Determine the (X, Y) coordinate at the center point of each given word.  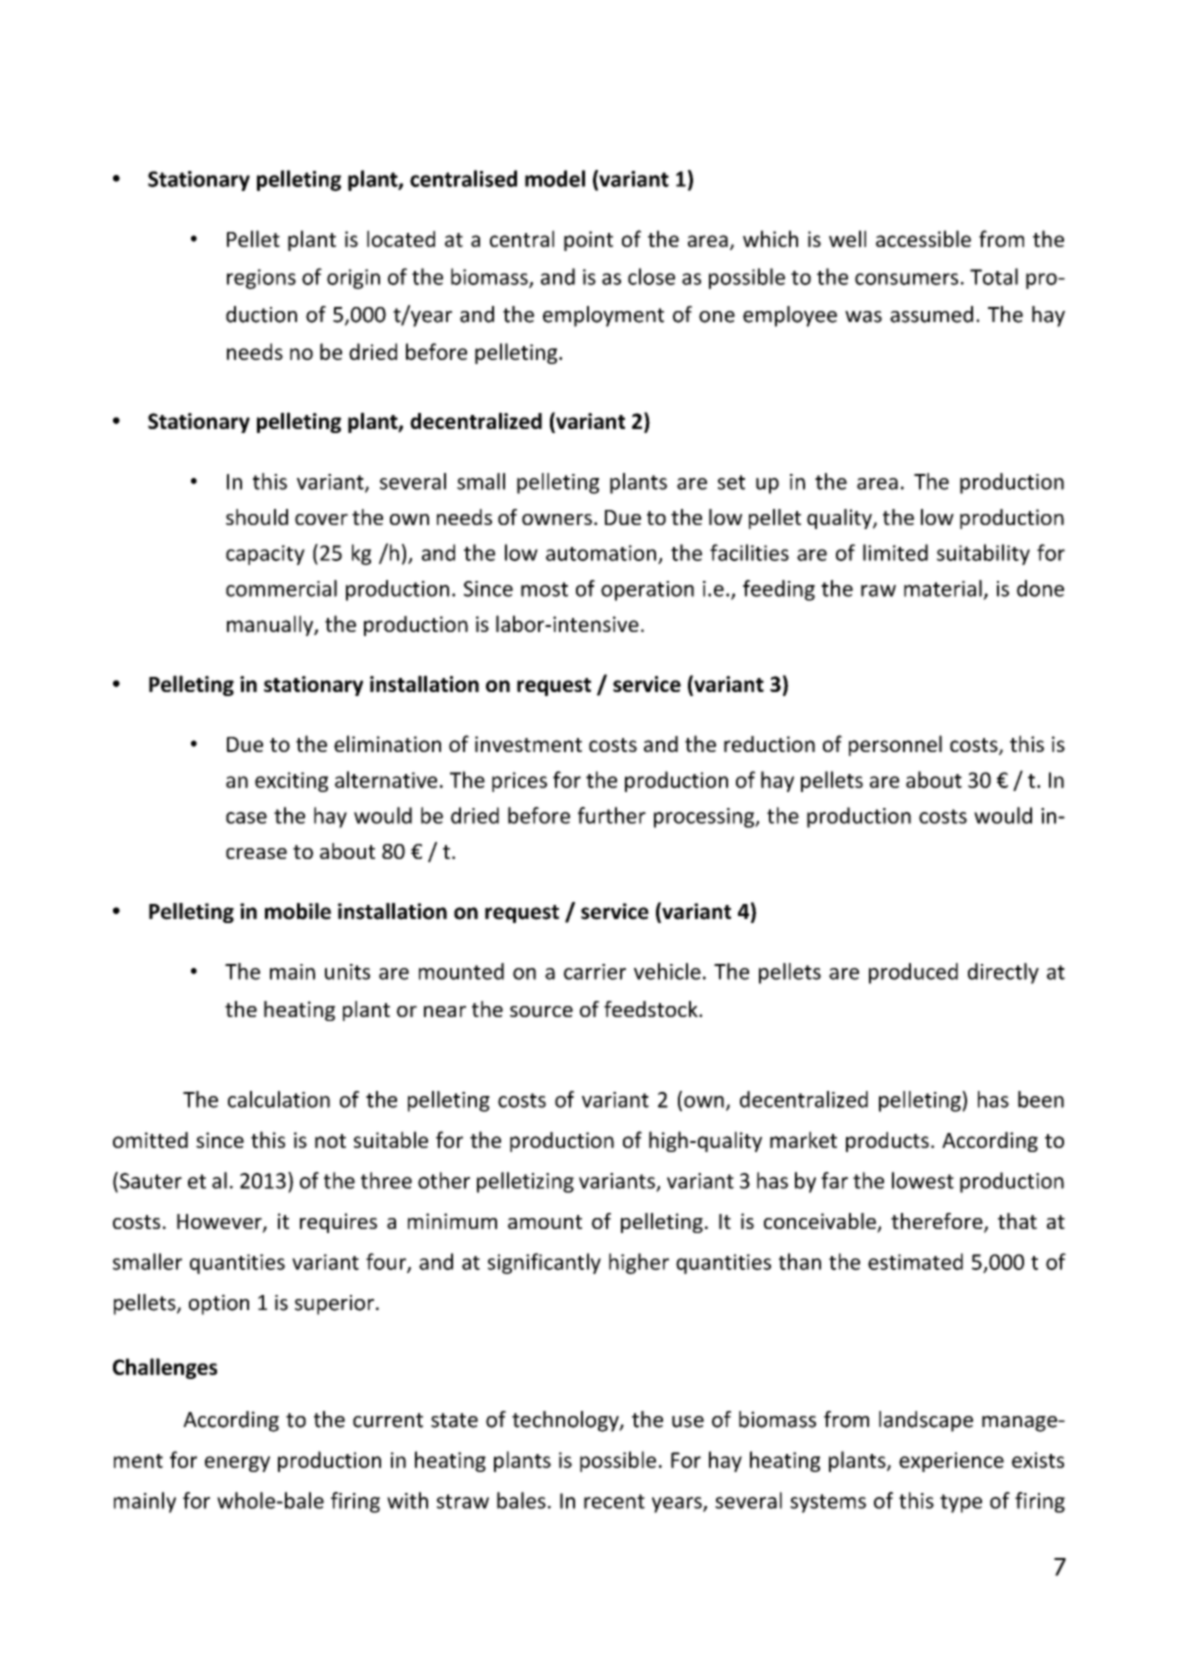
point (588, 241)
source (541, 1011)
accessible (923, 238)
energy (237, 1464)
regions (261, 279)
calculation (279, 1099)
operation (647, 591)
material (943, 588)
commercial (281, 588)
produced (913, 973)
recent (614, 1501)
